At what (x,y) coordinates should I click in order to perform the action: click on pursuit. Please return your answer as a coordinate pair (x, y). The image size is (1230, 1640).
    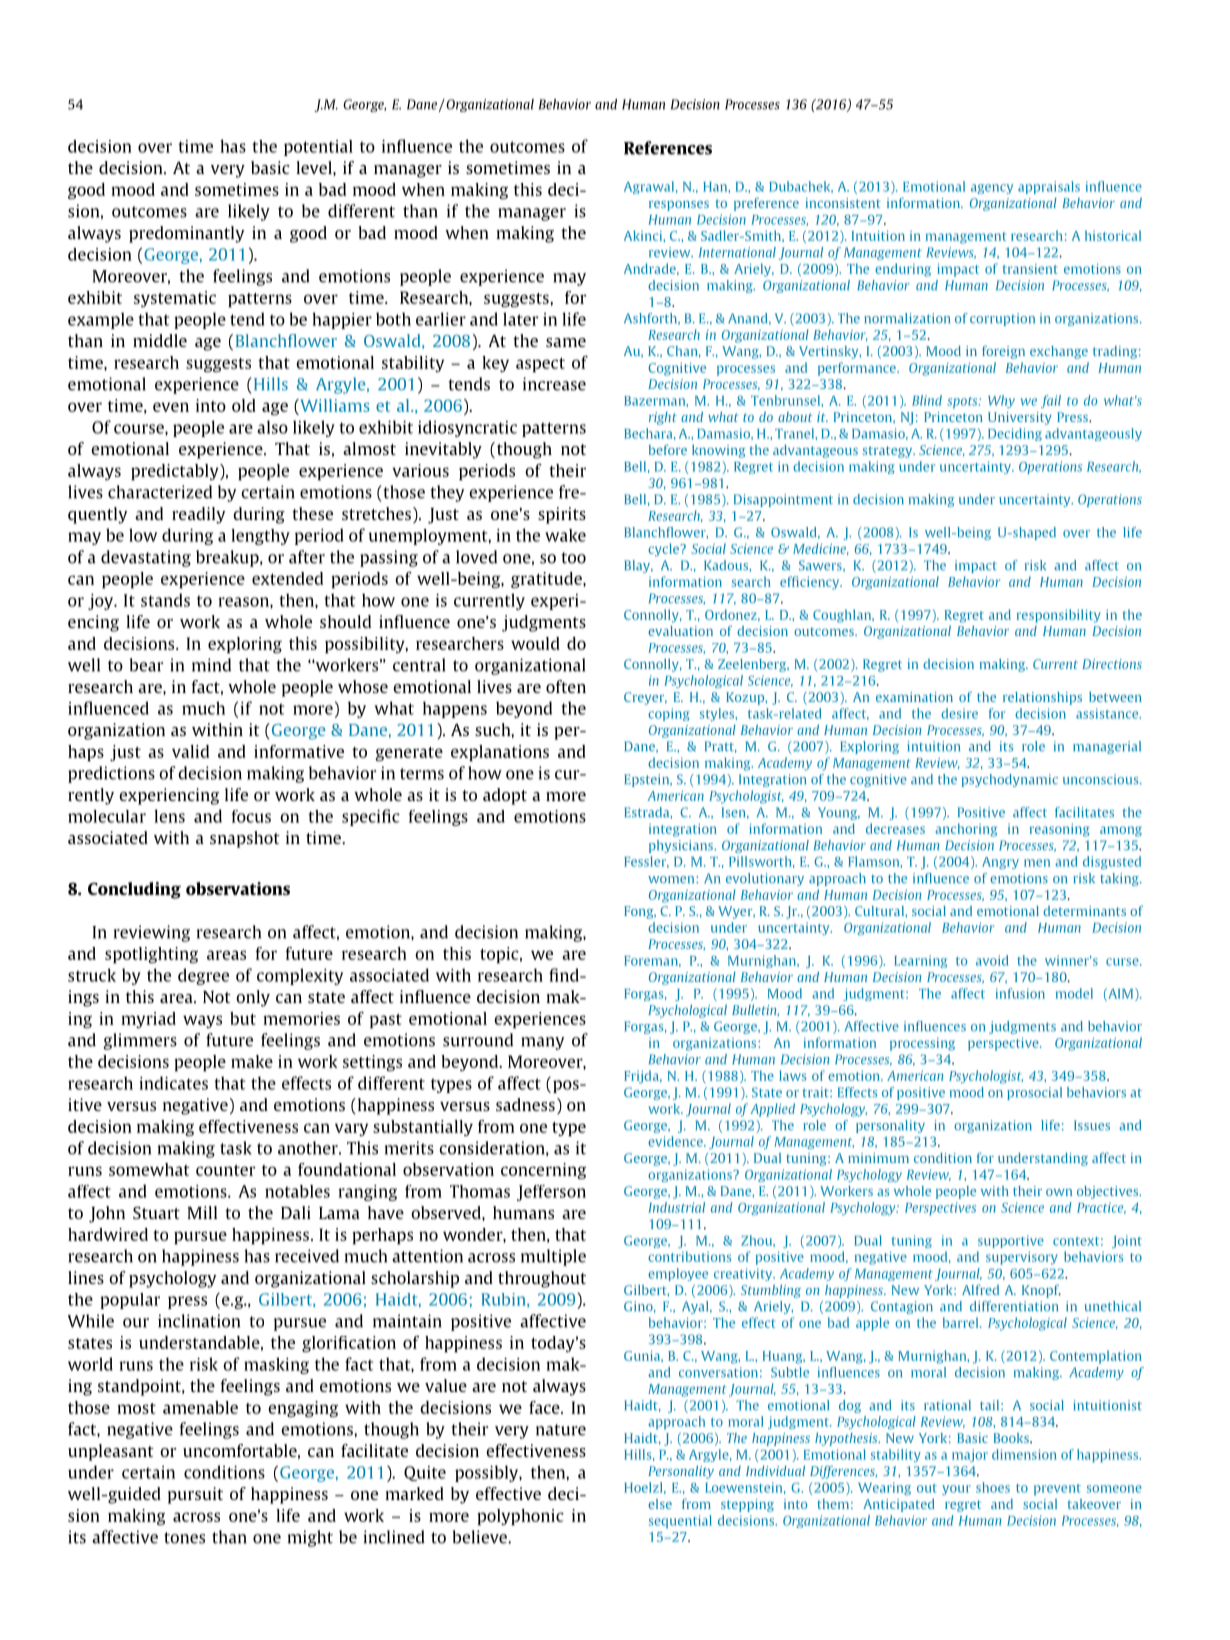
    Looking at the image, I should click on (195, 1495).
